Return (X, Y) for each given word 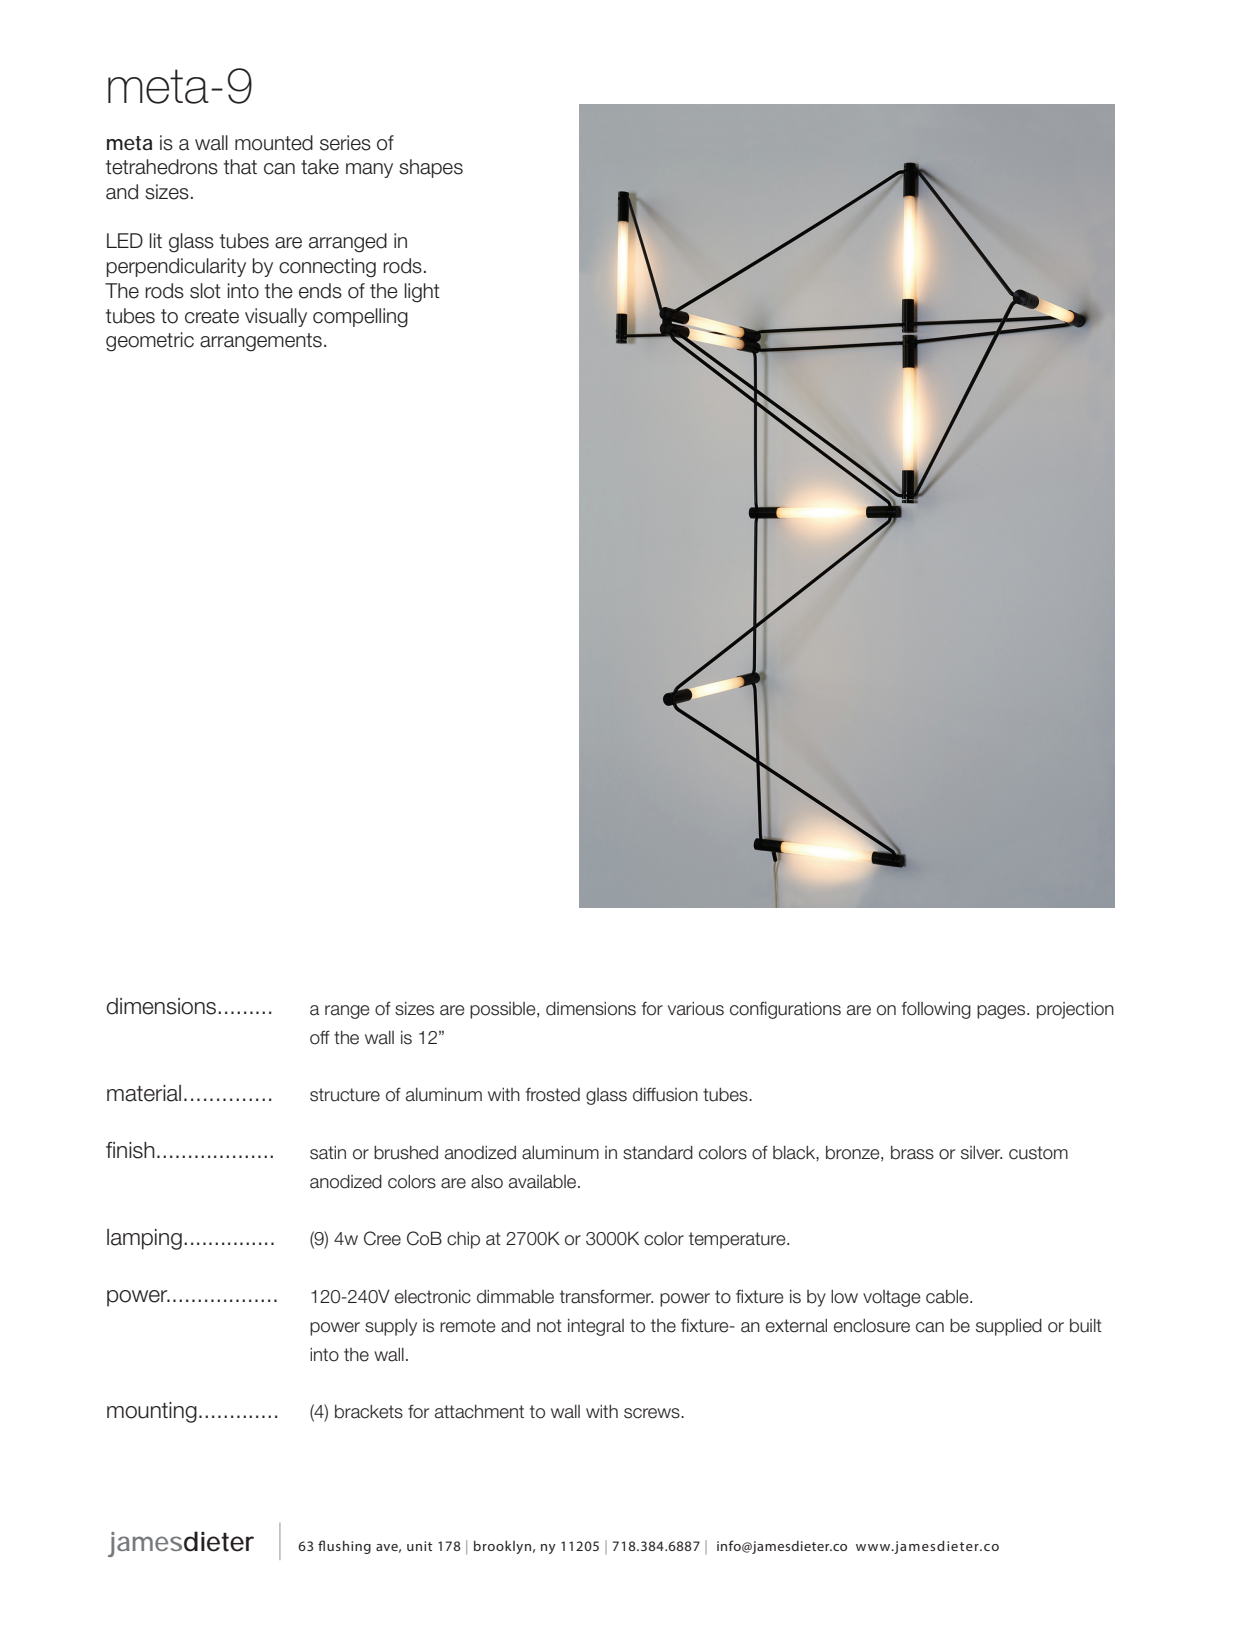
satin (328, 1152)
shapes (431, 168)
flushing (344, 1547)
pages (1002, 1012)
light (422, 293)
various (696, 1008)
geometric (150, 342)
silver (981, 1152)
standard (658, 1152)
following (936, 1010)
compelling (360, 318)
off (320, 1037)
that (240, 167)
